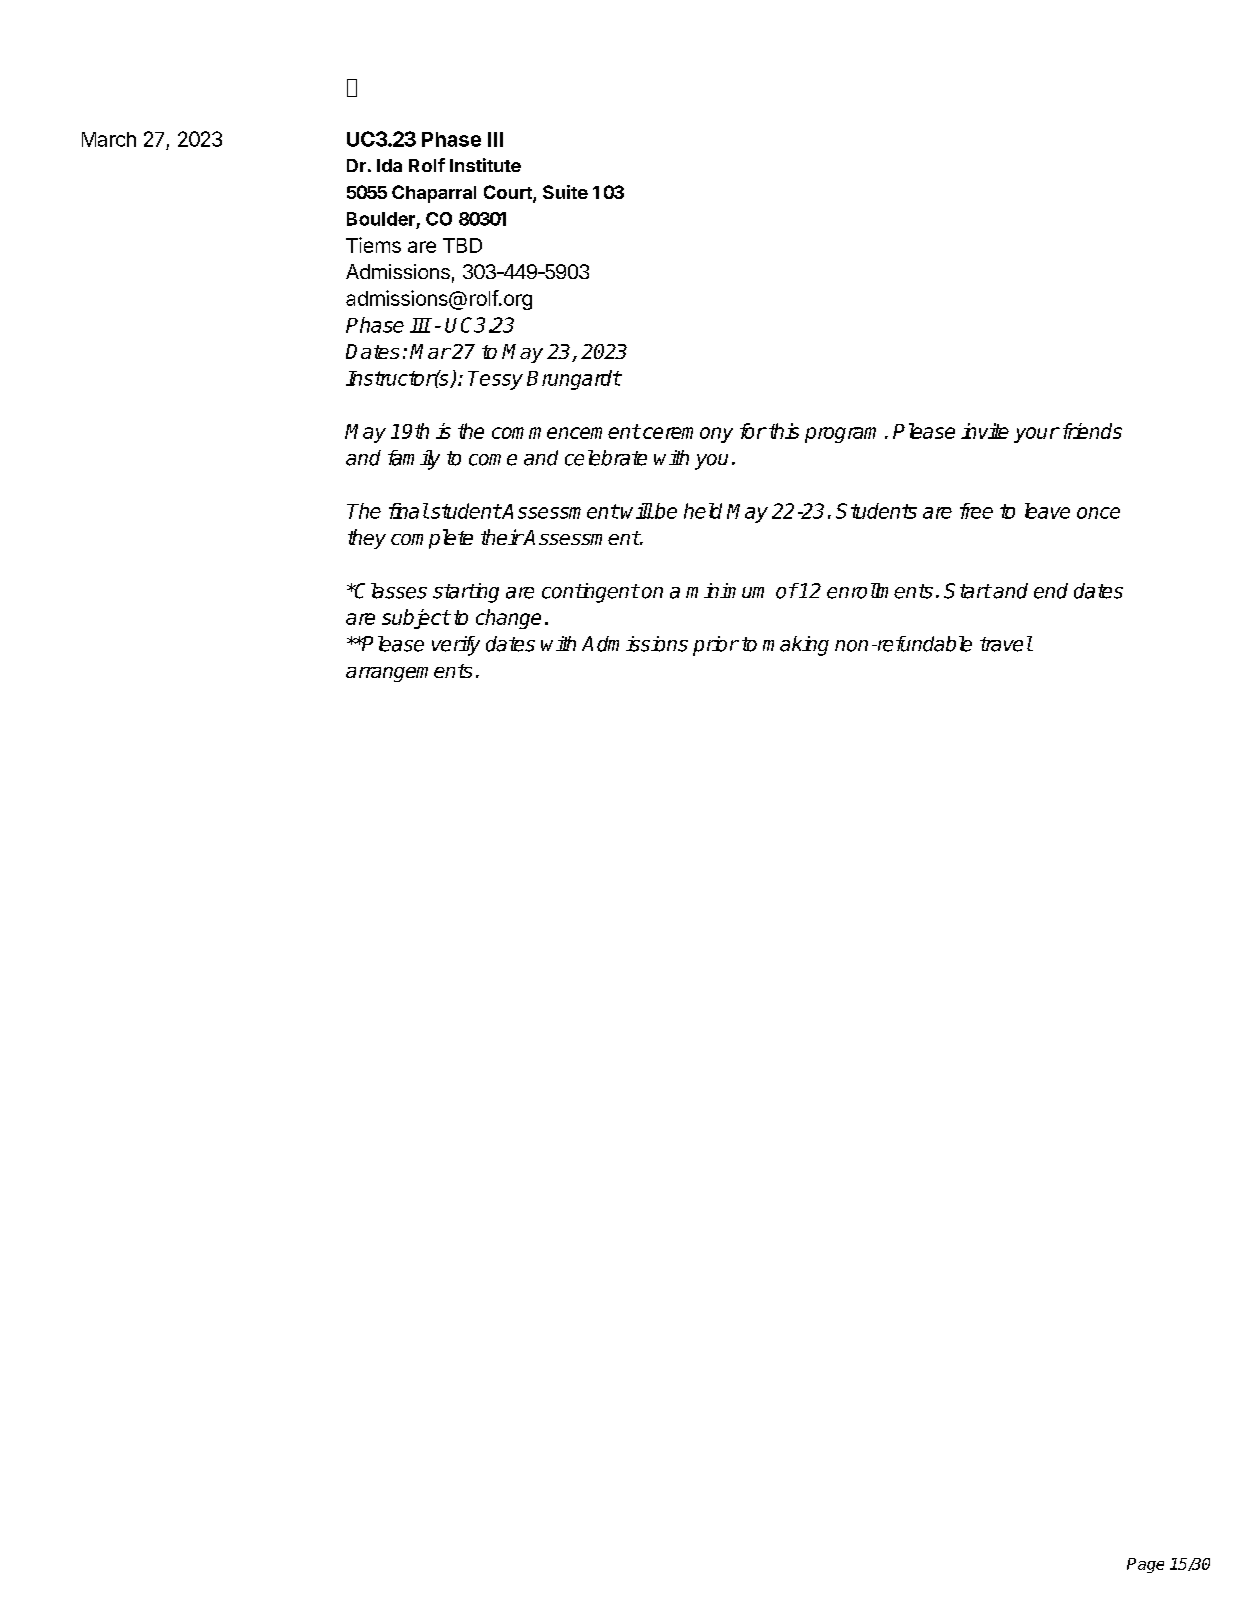  What do you see at coordinates (109, 139) in the image?
I see `March` at bounding box center [109, 139].
